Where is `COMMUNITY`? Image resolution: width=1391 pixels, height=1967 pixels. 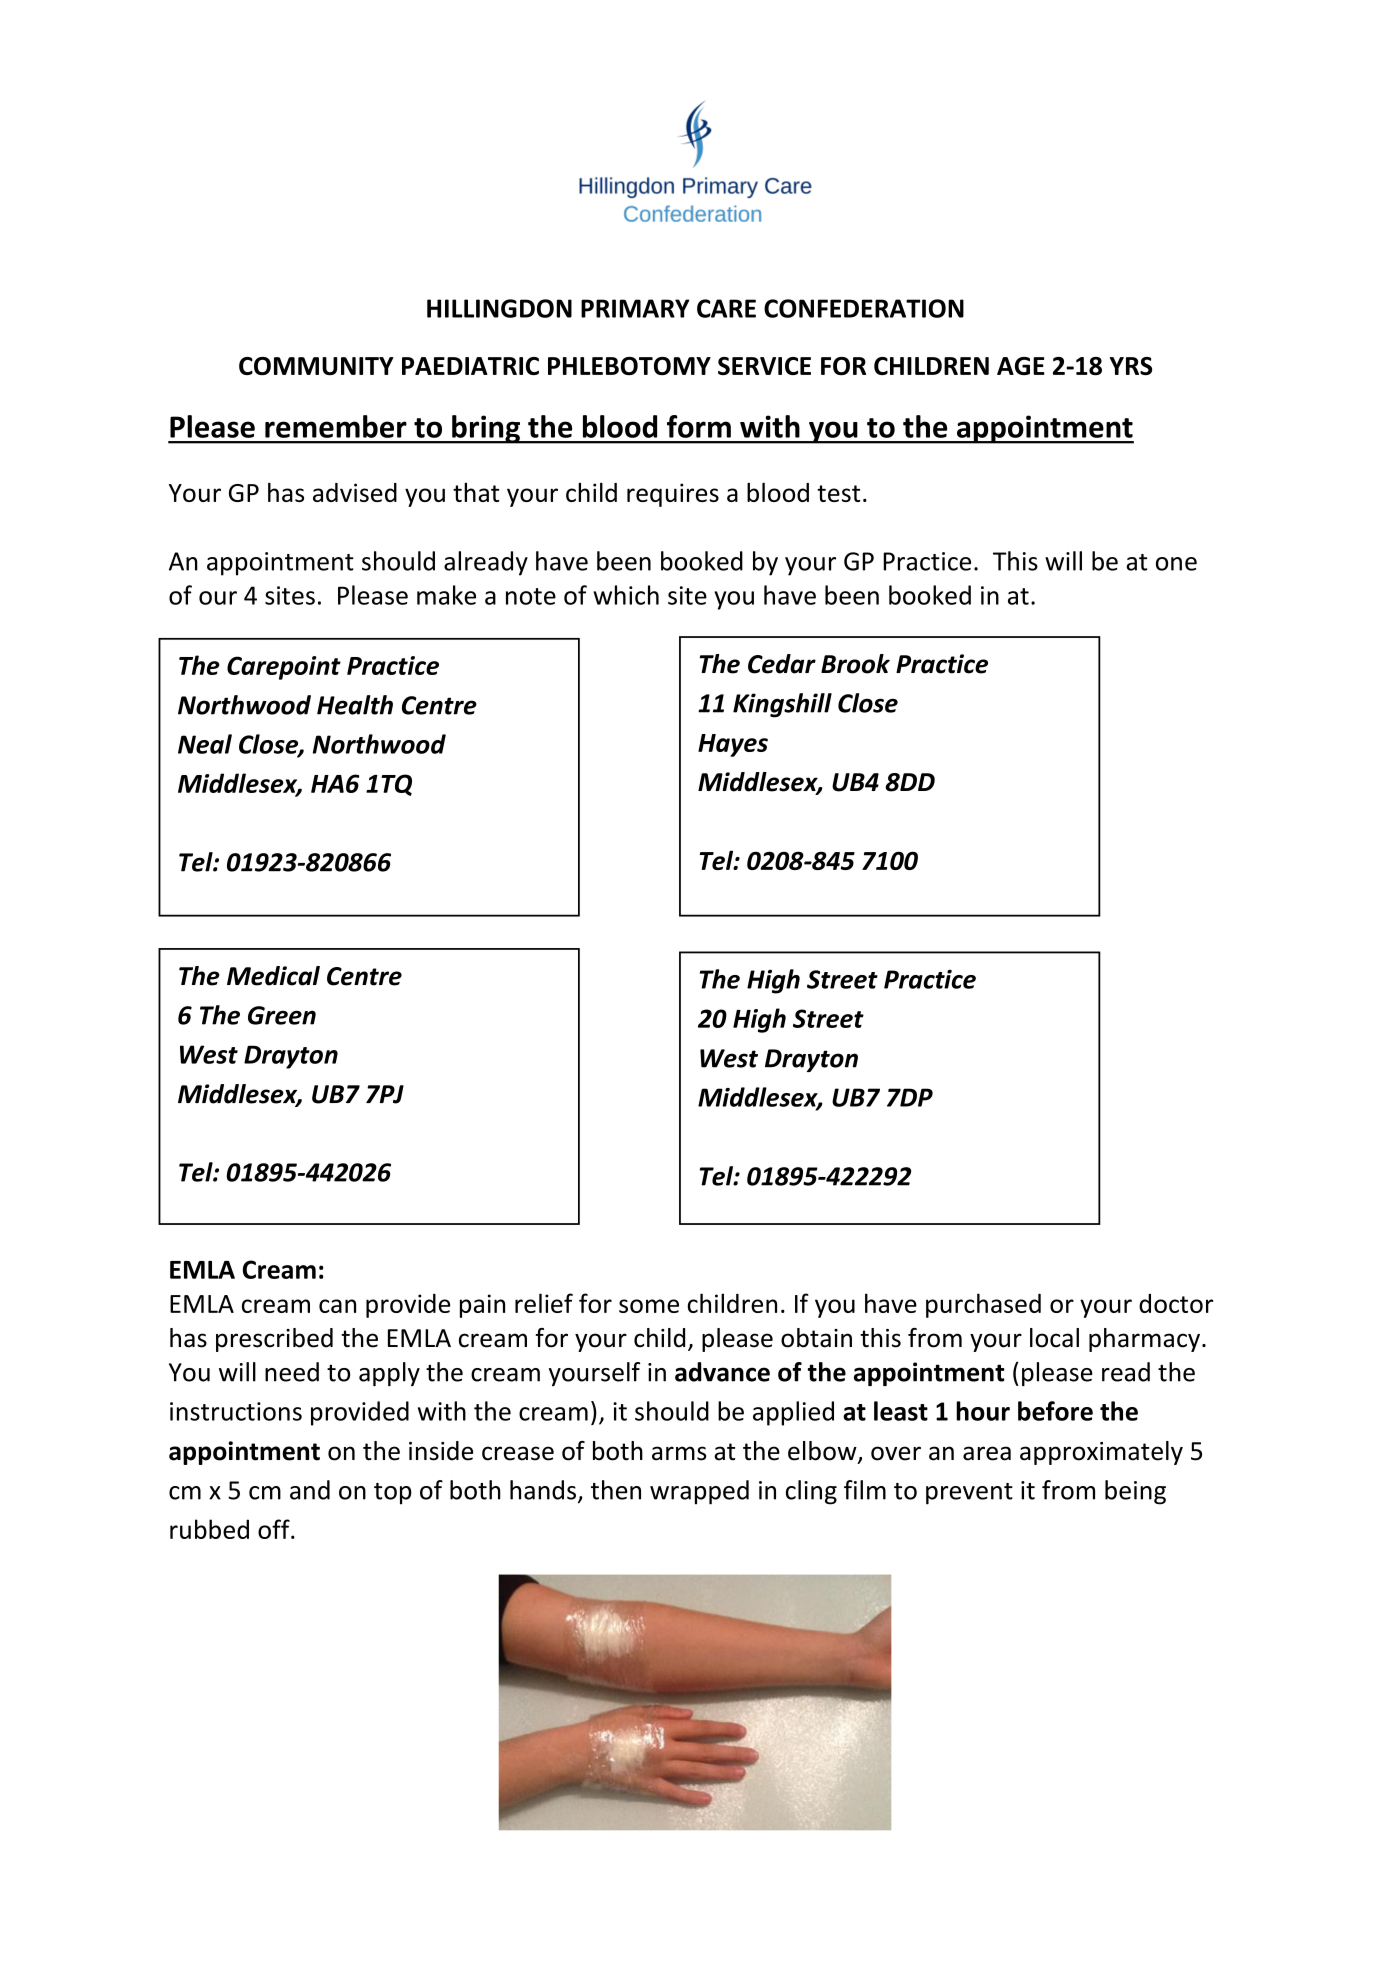 COMMUNITY is located at coordinates (316, 366).
